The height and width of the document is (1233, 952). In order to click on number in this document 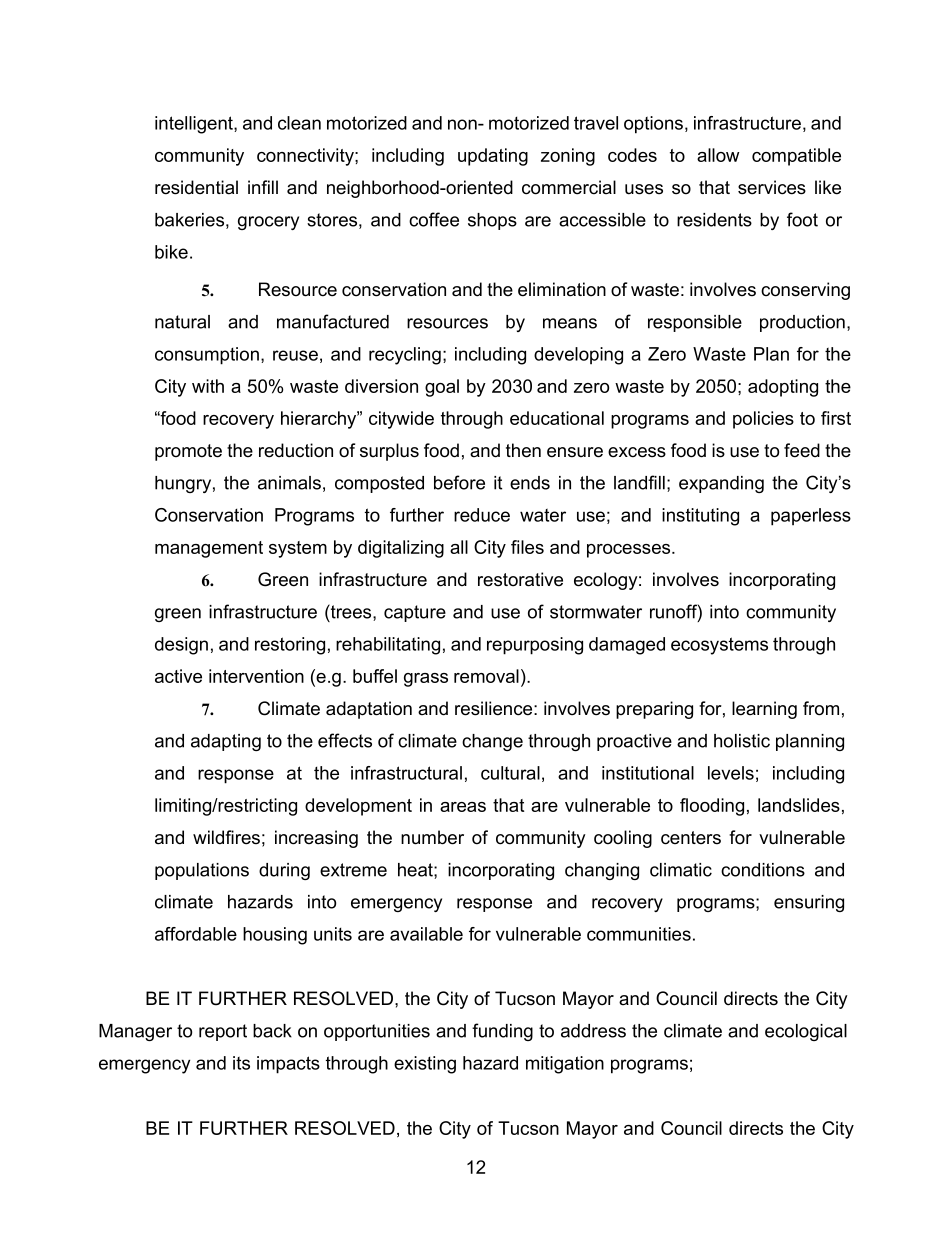, I will do `click(432, 837)`.
